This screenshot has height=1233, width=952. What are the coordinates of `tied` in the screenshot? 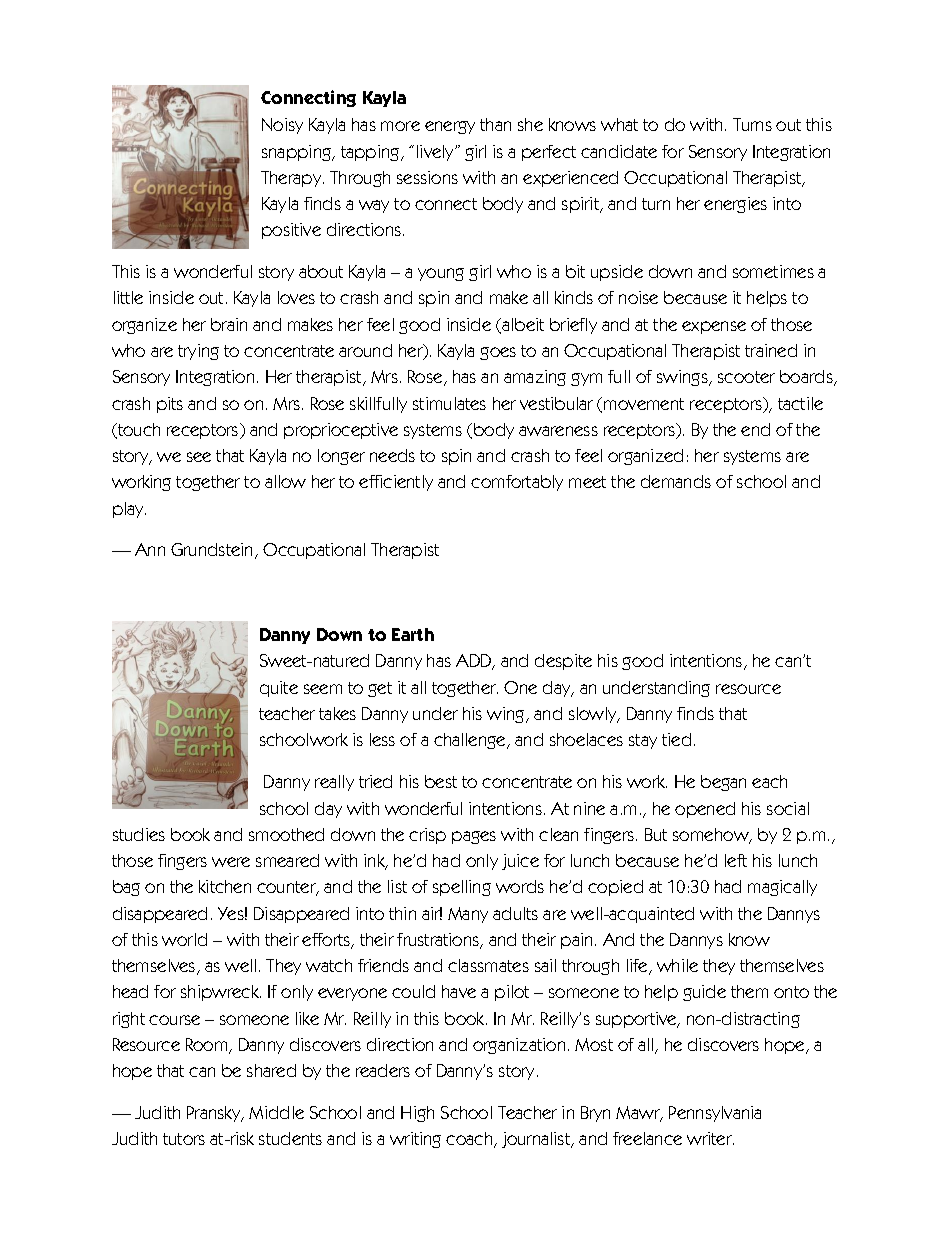 It's located at (676, 739).
